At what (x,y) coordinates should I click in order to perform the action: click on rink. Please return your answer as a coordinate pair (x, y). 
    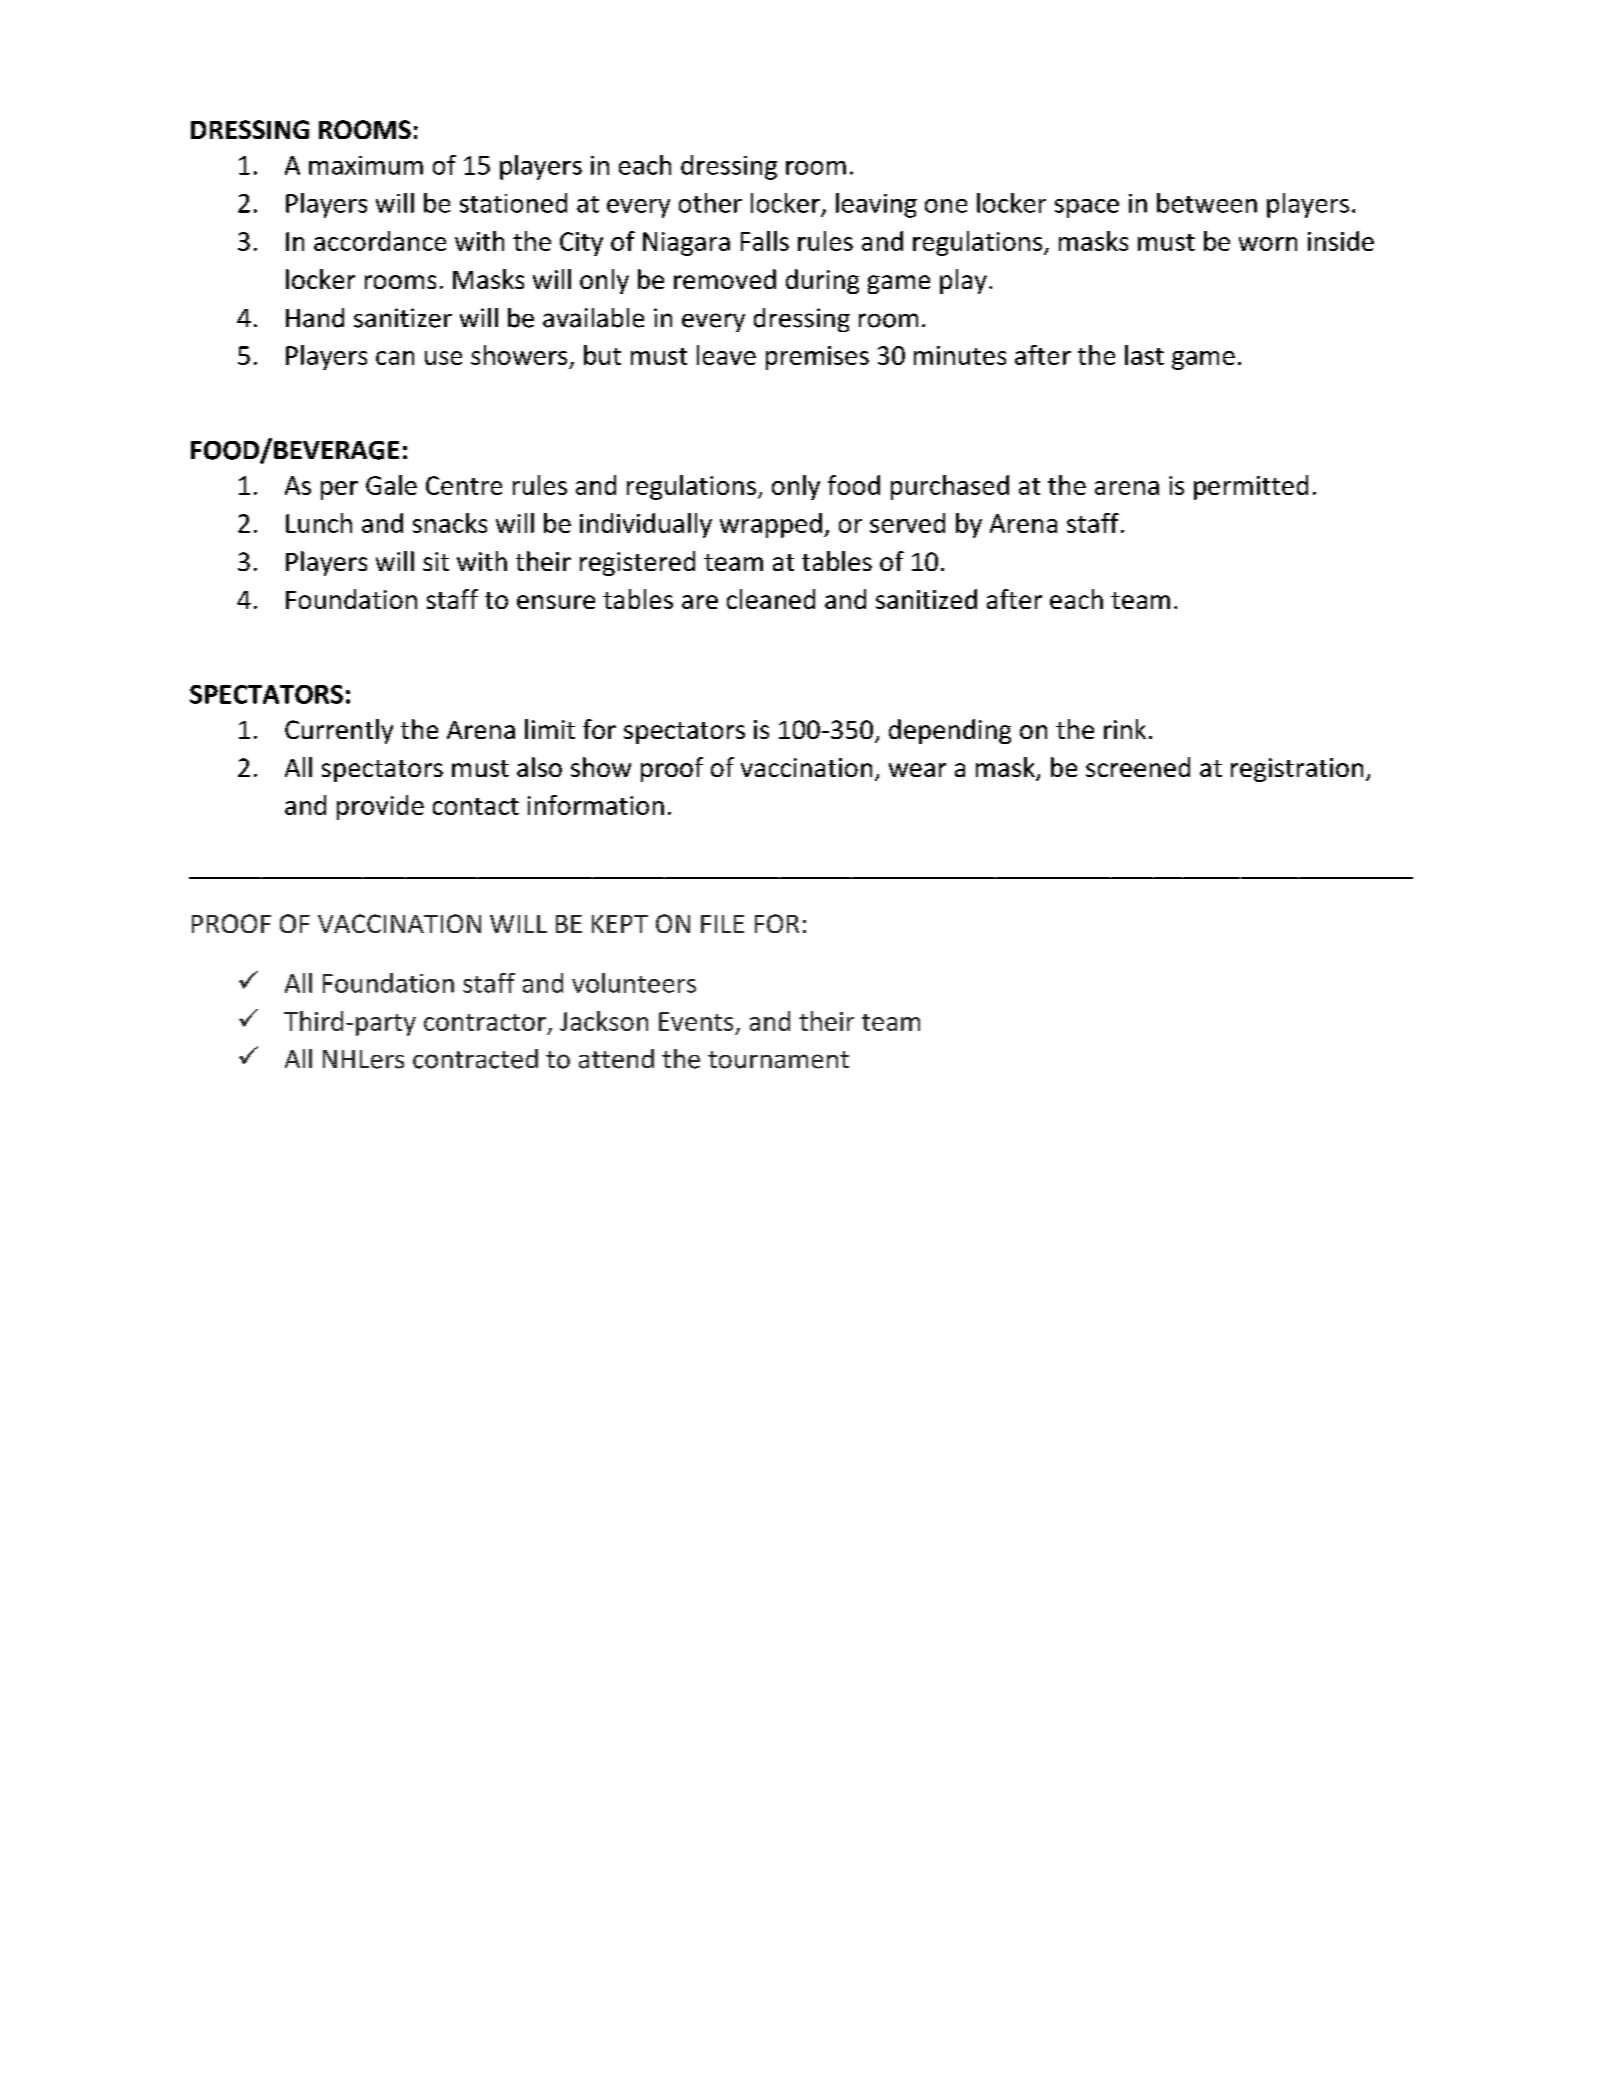
    Looking at the image, I should click on (1125, 729).
